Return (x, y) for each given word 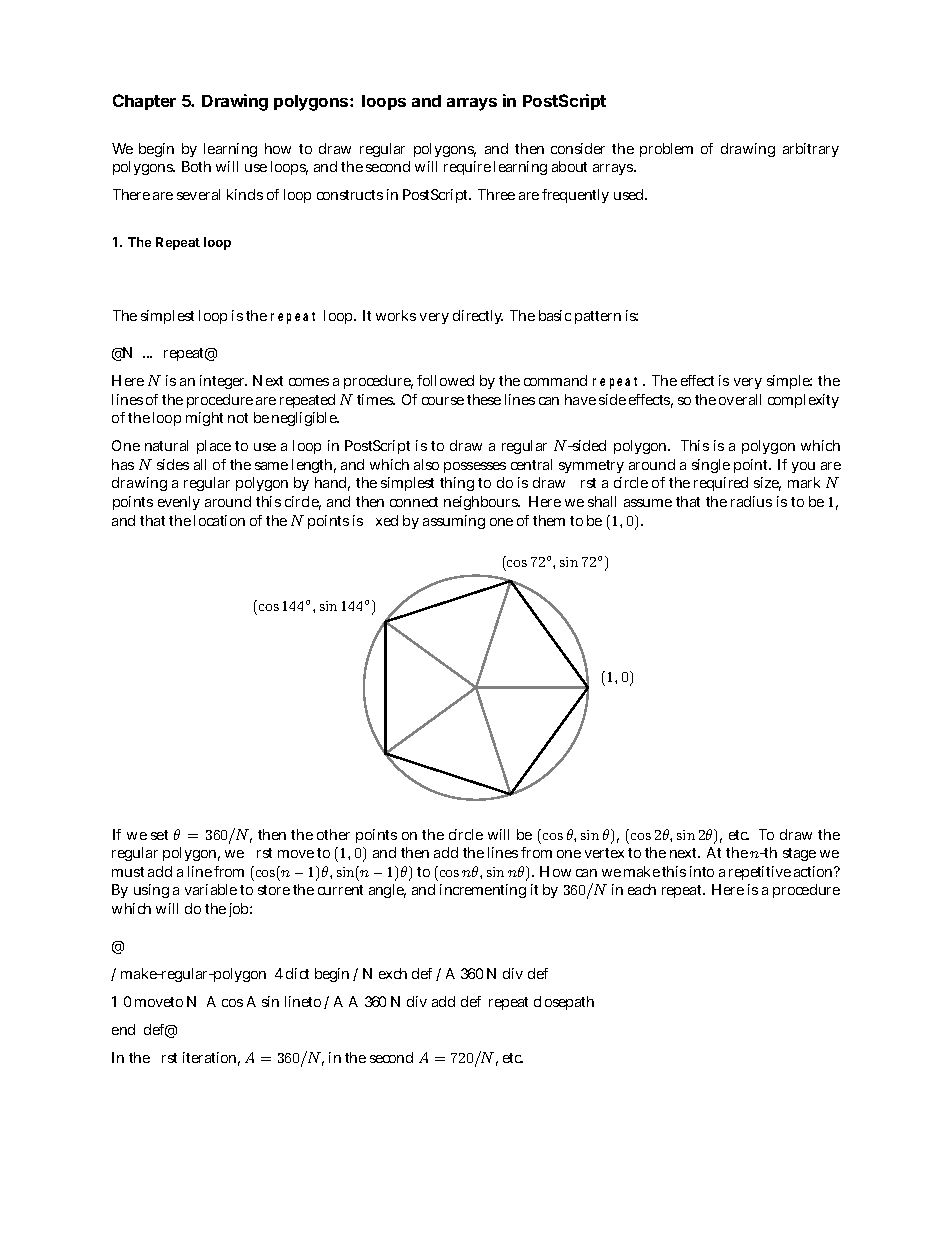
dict (297, 973)
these (484, 399)
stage (799, 854)
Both (196, 166)
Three (496, 194)
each (642, 889)
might (204, 419)
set (159, 835)
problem (666, 150)
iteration (211, 1059)
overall (740, 399)
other (333, 834)
